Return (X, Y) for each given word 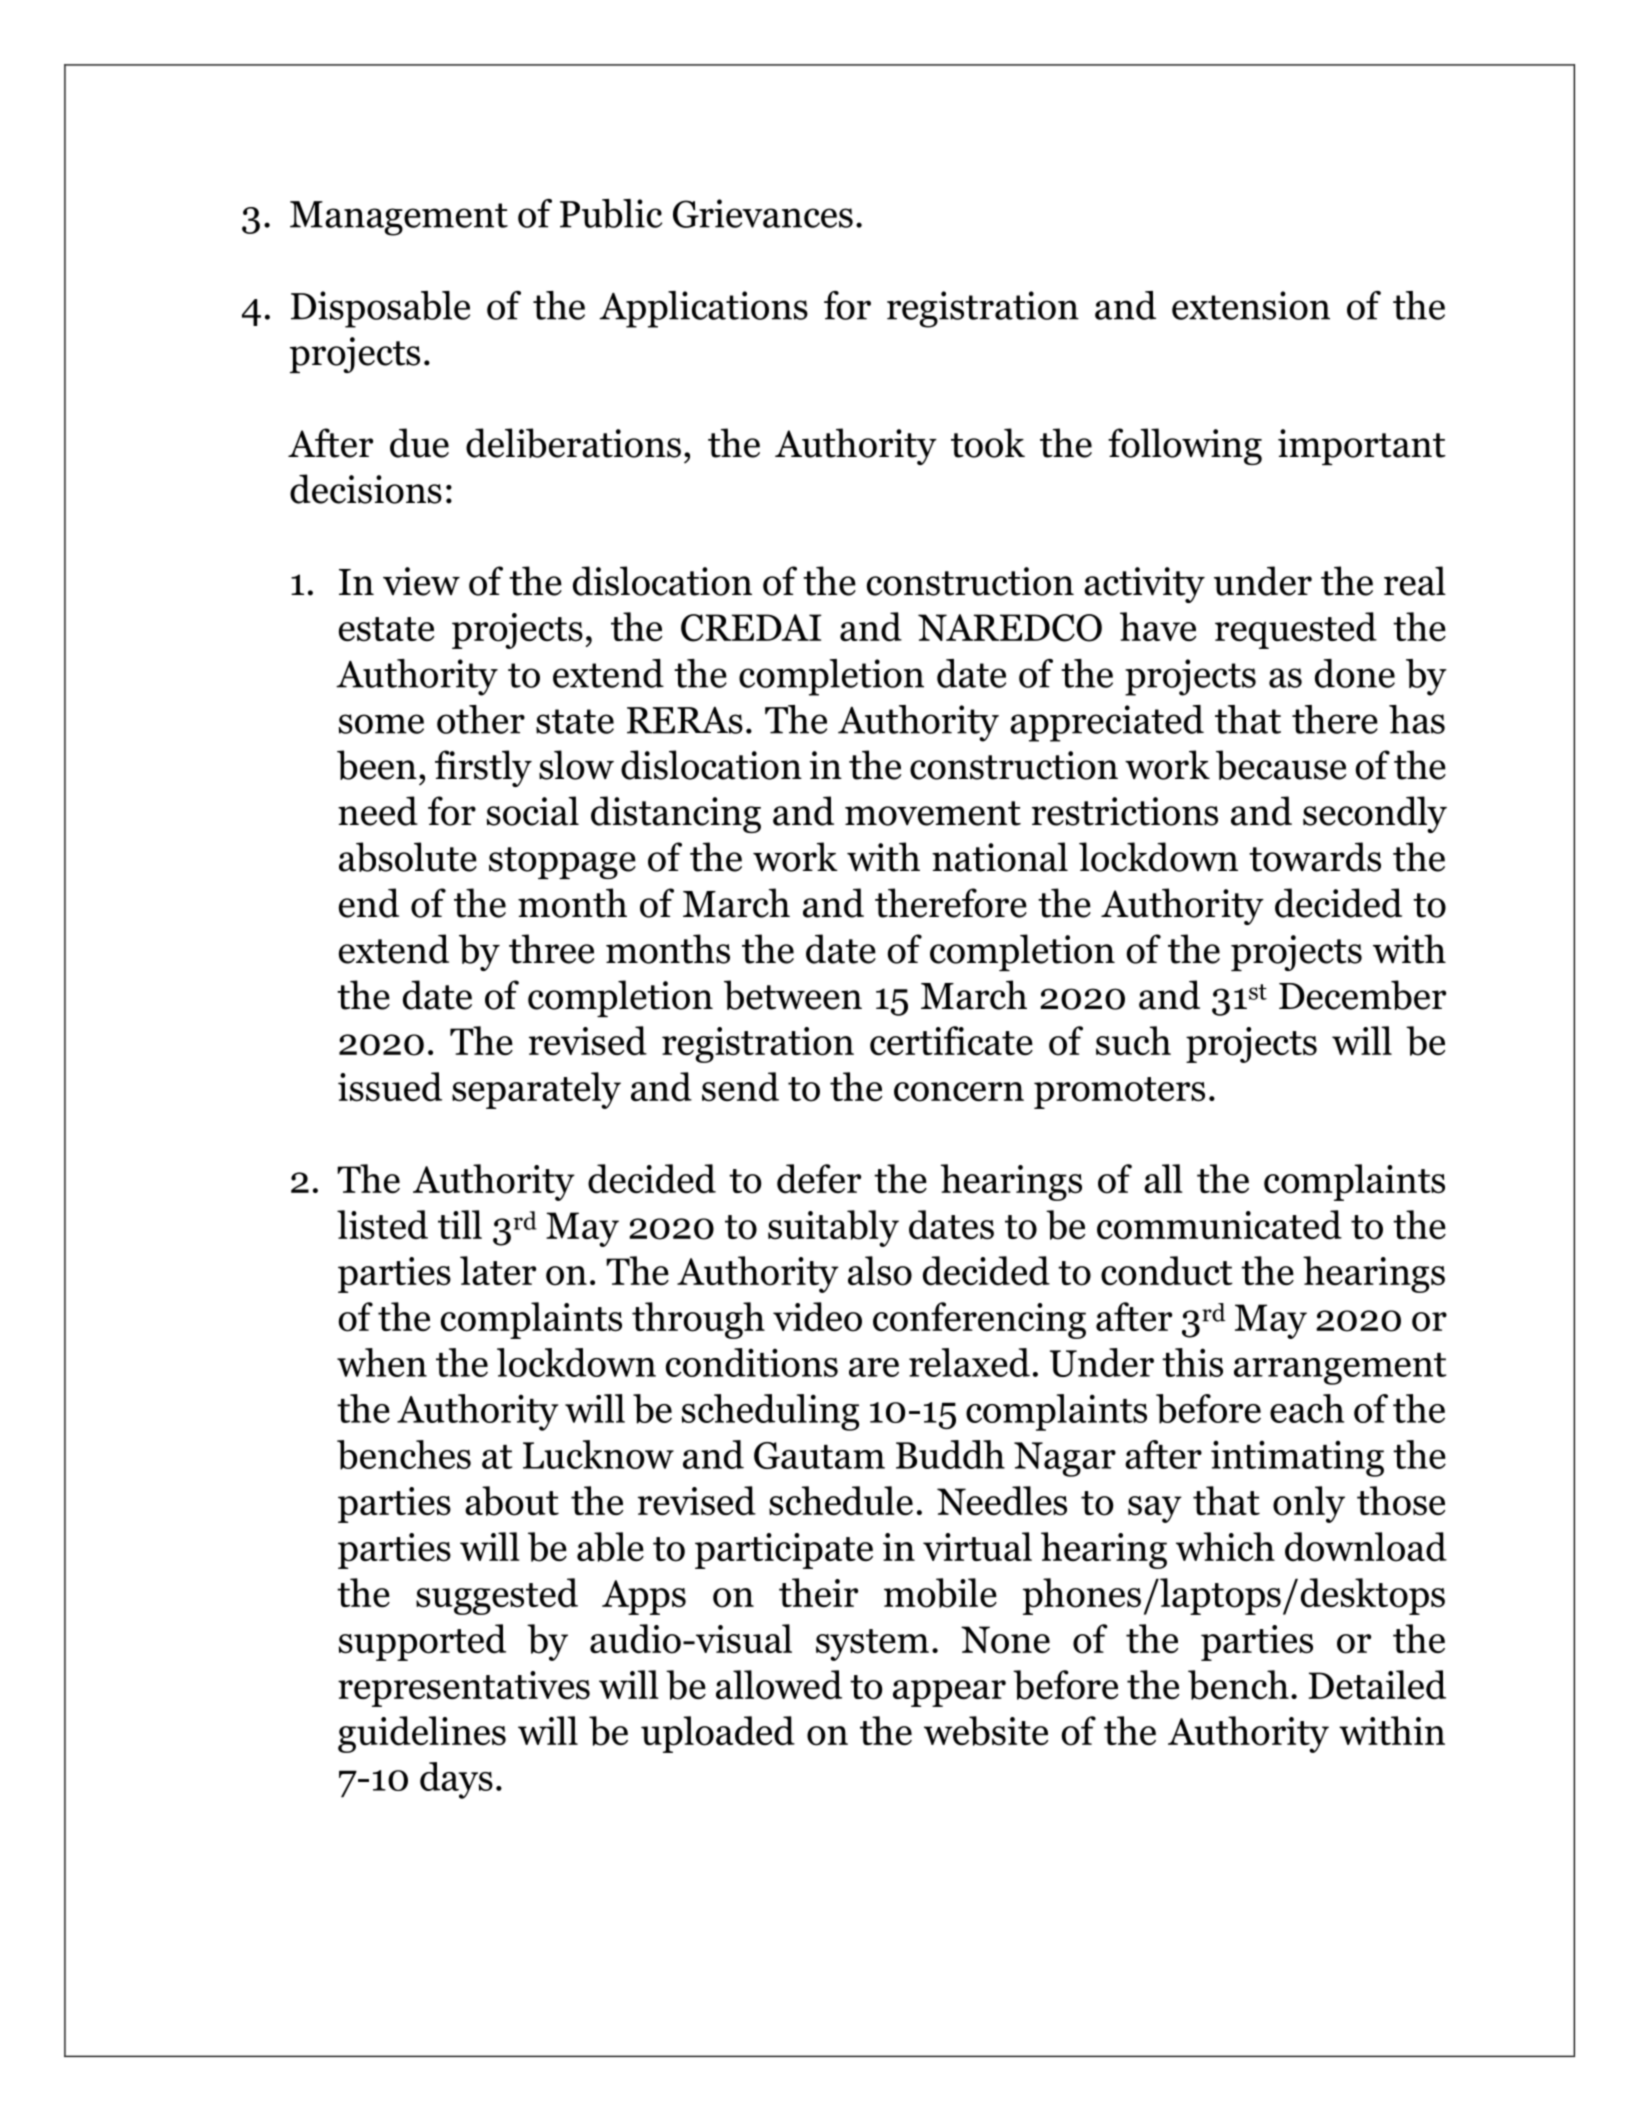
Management (399, 218)
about (512, 1501)
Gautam (819, 1455)
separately (536, 1090)
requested (1296, 630)
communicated (1219, 1225)
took (988, 443)
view (421, 581)
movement (933, 813)
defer (819, 1179)
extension (1251, 305)
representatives (464, 1689)
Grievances (763, 213)
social (533, 811)
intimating (1297, 1458)
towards (1315, 857)
